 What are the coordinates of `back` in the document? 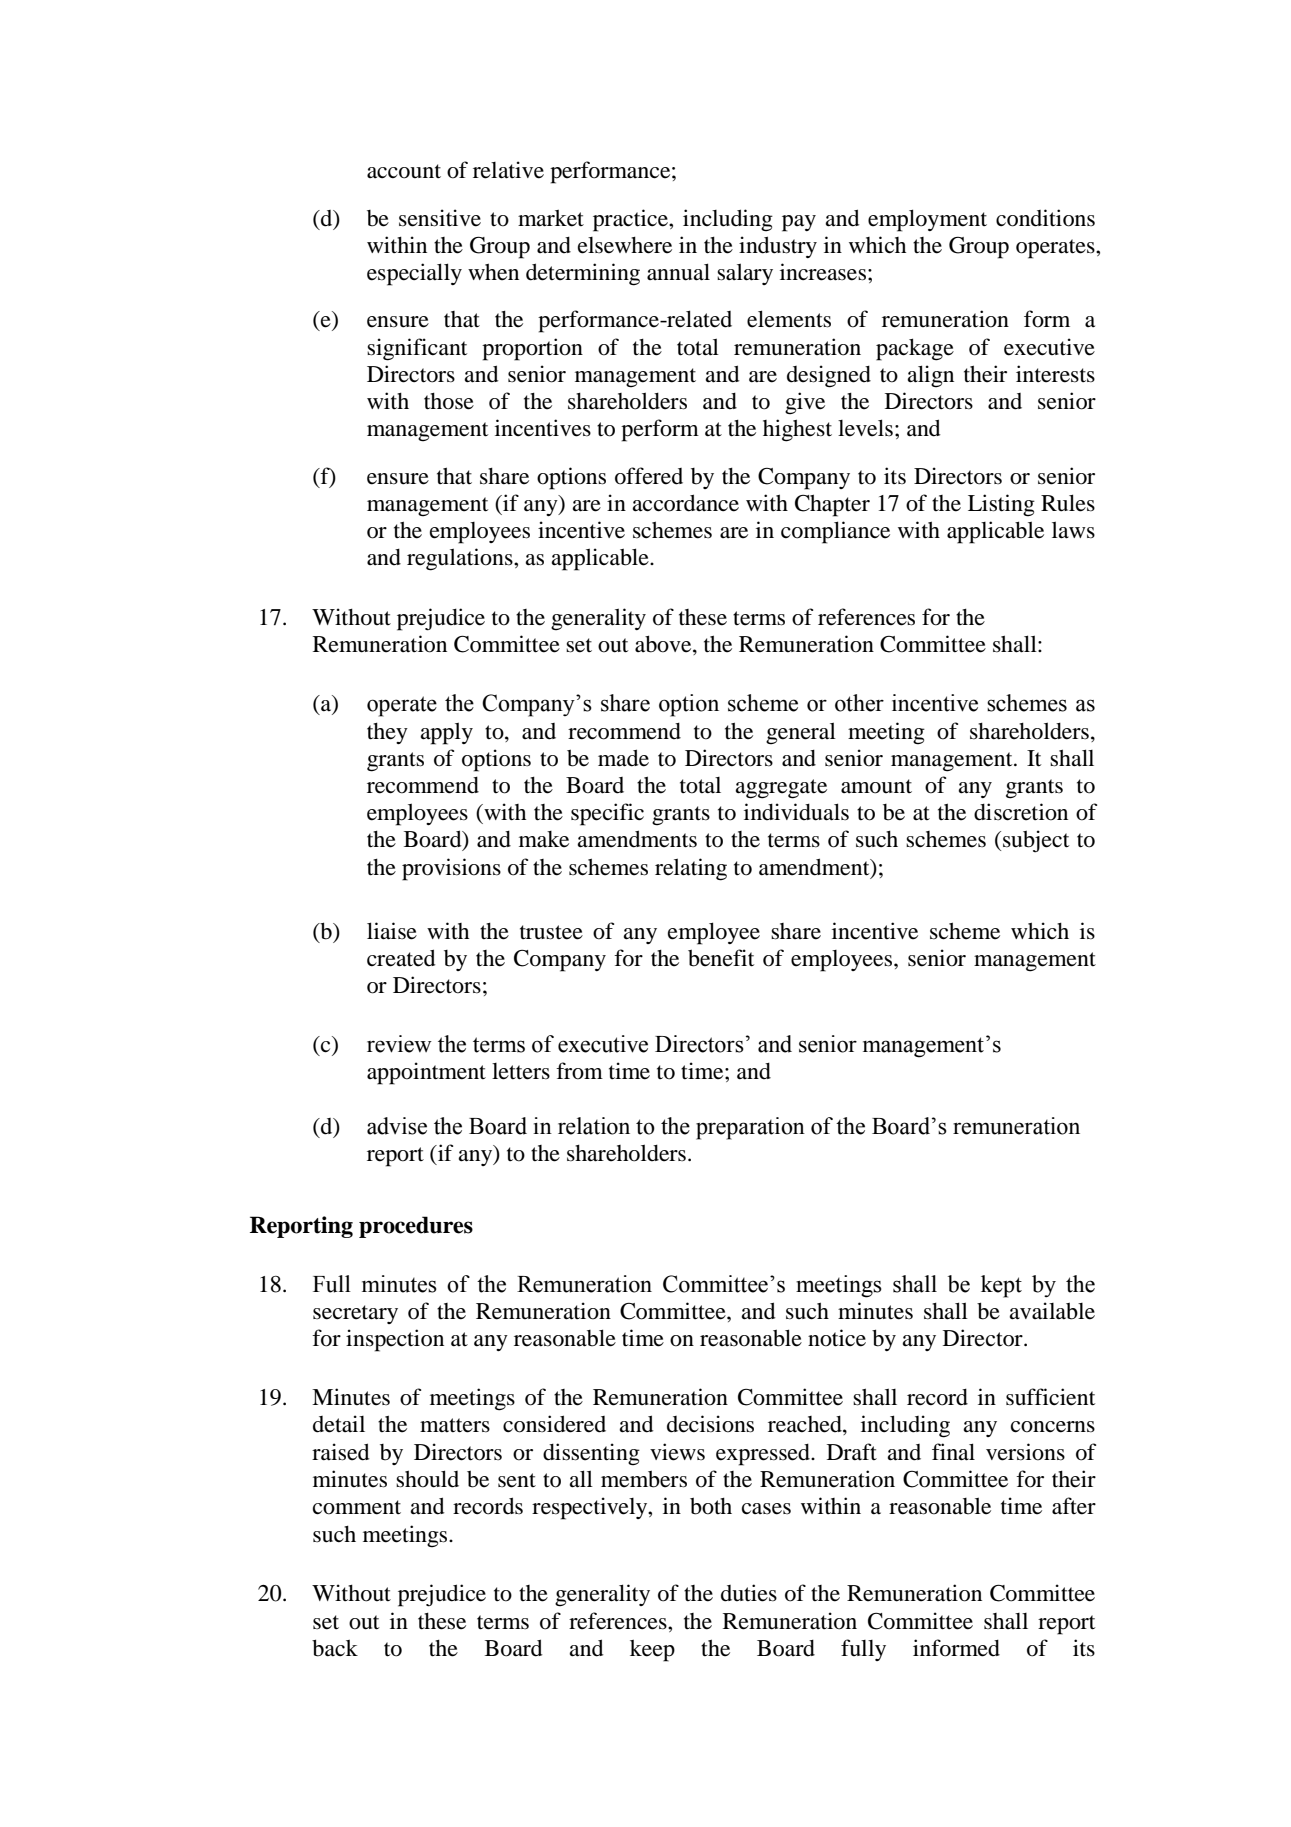 It's located at (335, 1648).
